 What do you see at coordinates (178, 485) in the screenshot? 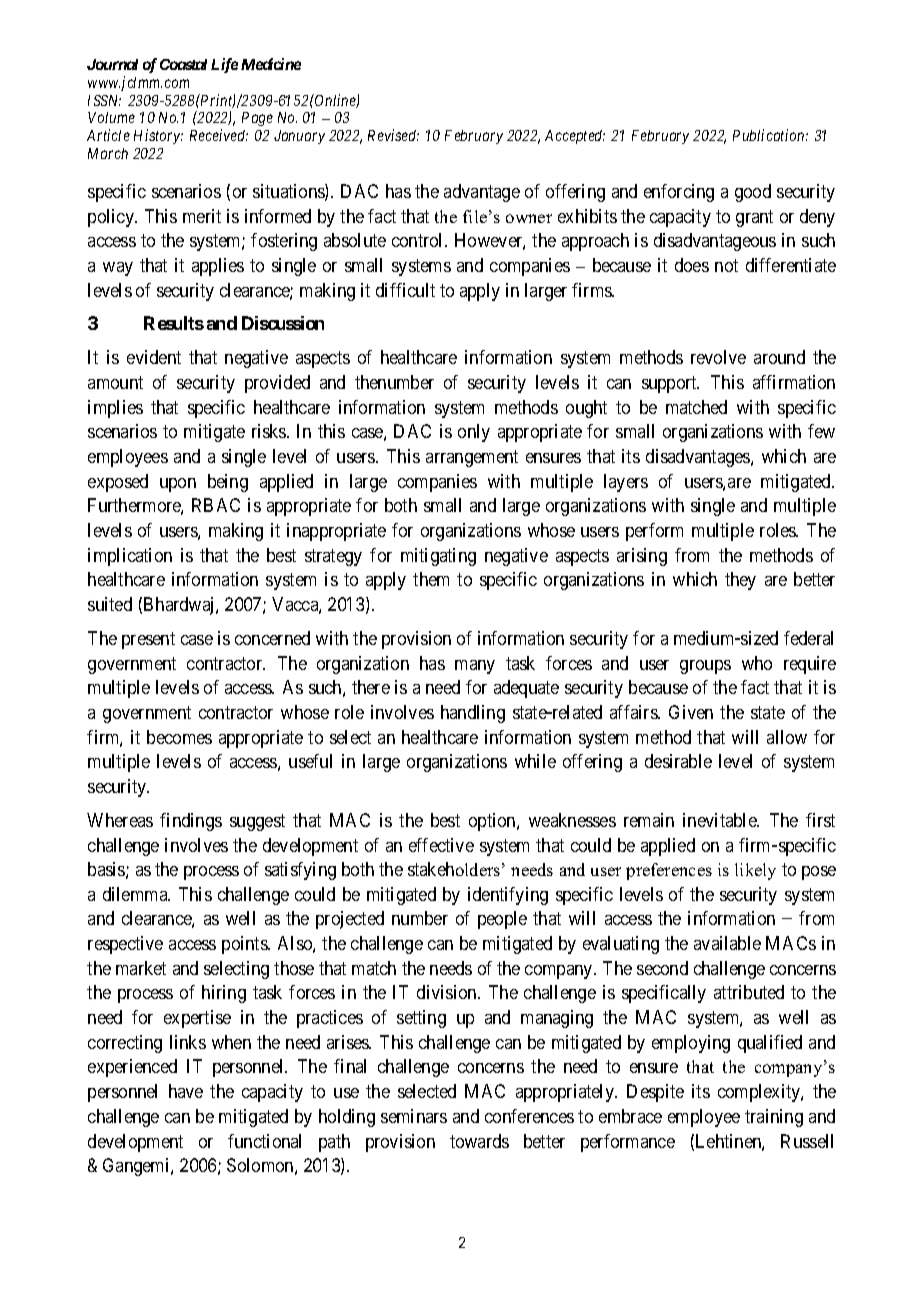
I see `upon` at bounding box center [178, 485].
